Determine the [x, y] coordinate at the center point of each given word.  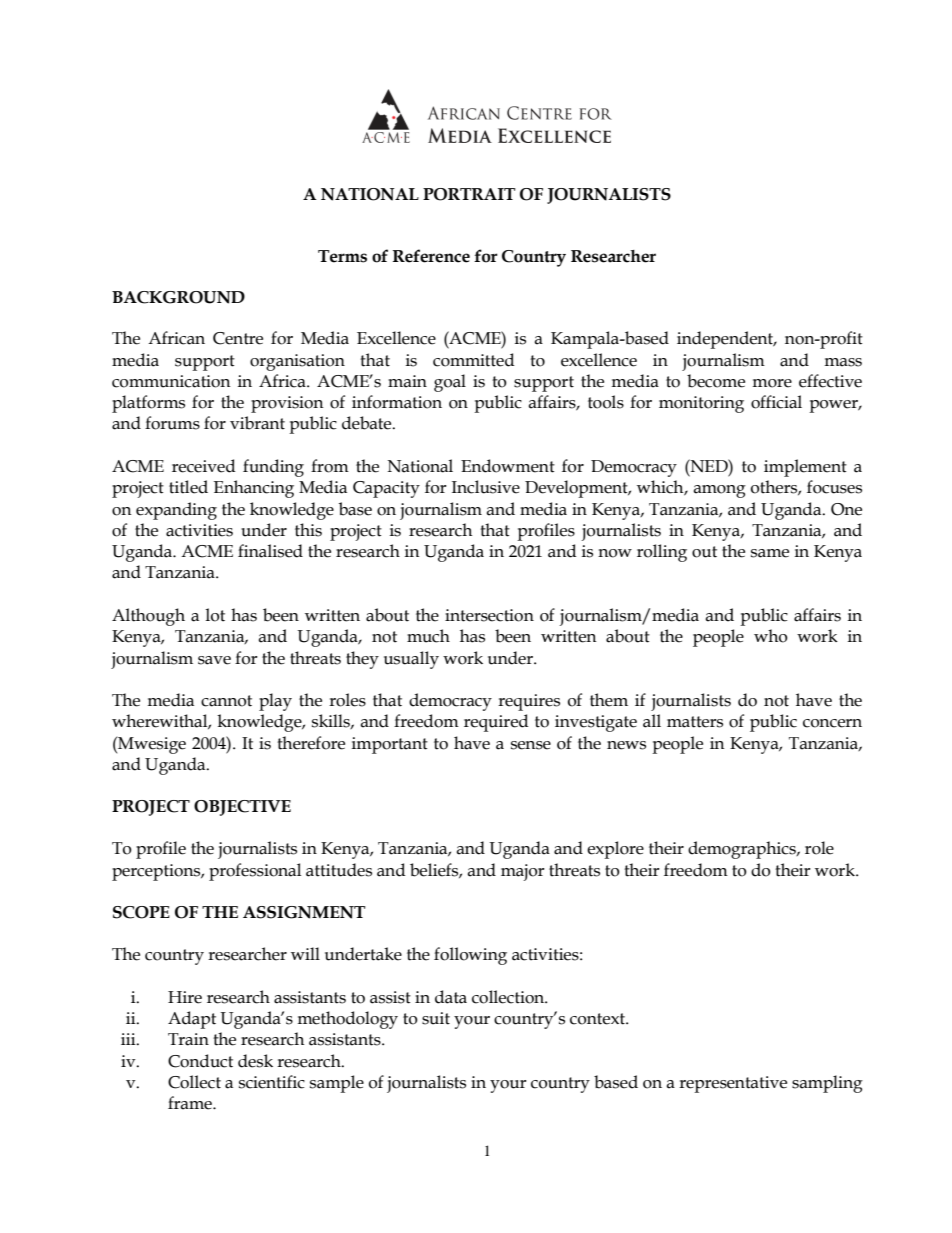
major [523, 872]
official [776, 402]
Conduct [200, 1061]
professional [255, 872]
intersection [489, 615]
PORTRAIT [469, 194]
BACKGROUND [178, 297]
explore [615, 850]
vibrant [257, 423]
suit [436, 1018]
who [771, 636]
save [214, 660]
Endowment [508, 466]
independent [726, 340]
